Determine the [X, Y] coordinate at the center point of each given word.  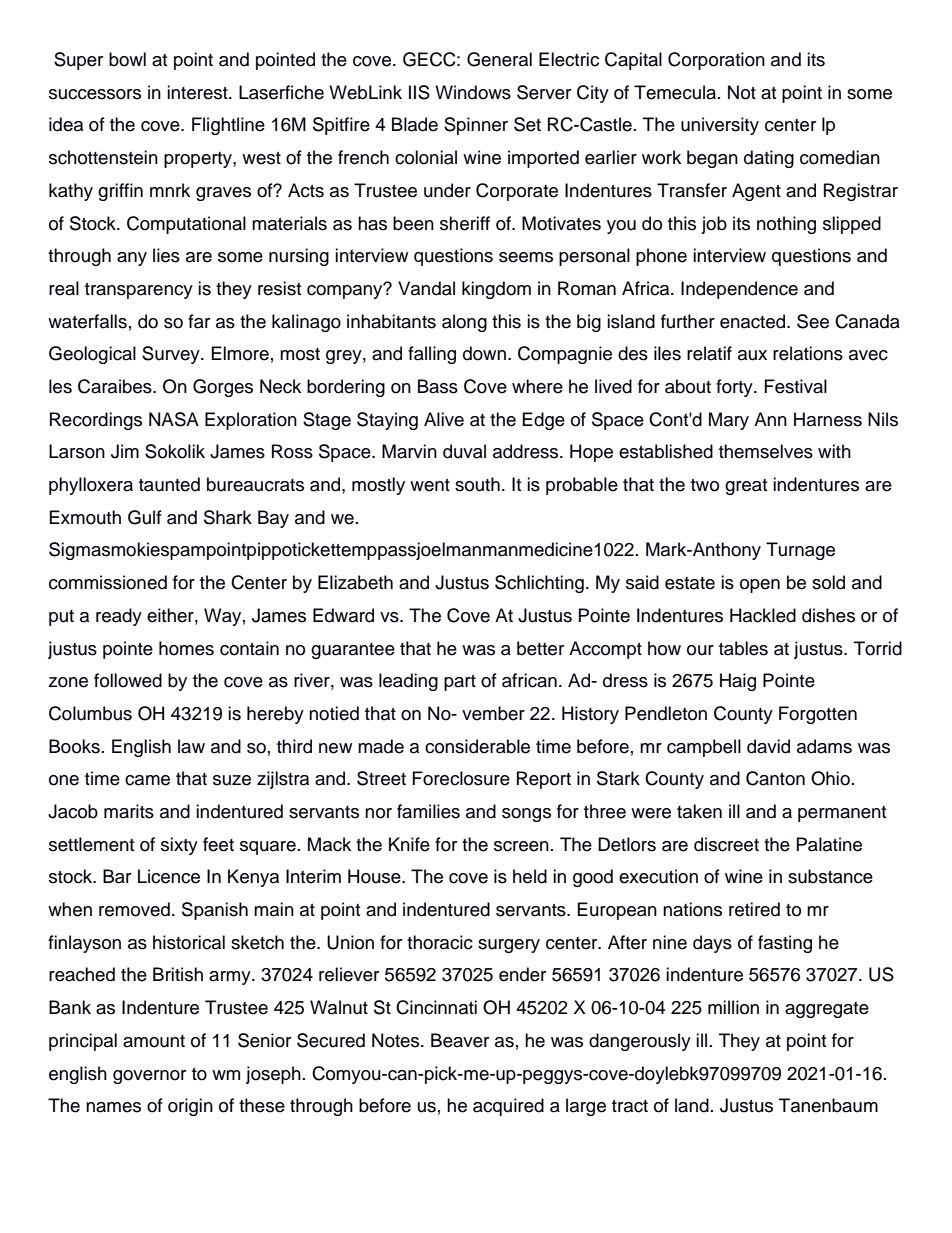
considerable [477, 746]
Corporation [716, 61]
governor [149, 1077]
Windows [473, 92]
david [768, 746]
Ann [770, 419]
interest [198, 92]
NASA [174, 419]
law [191, 746]
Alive [444, 419]
